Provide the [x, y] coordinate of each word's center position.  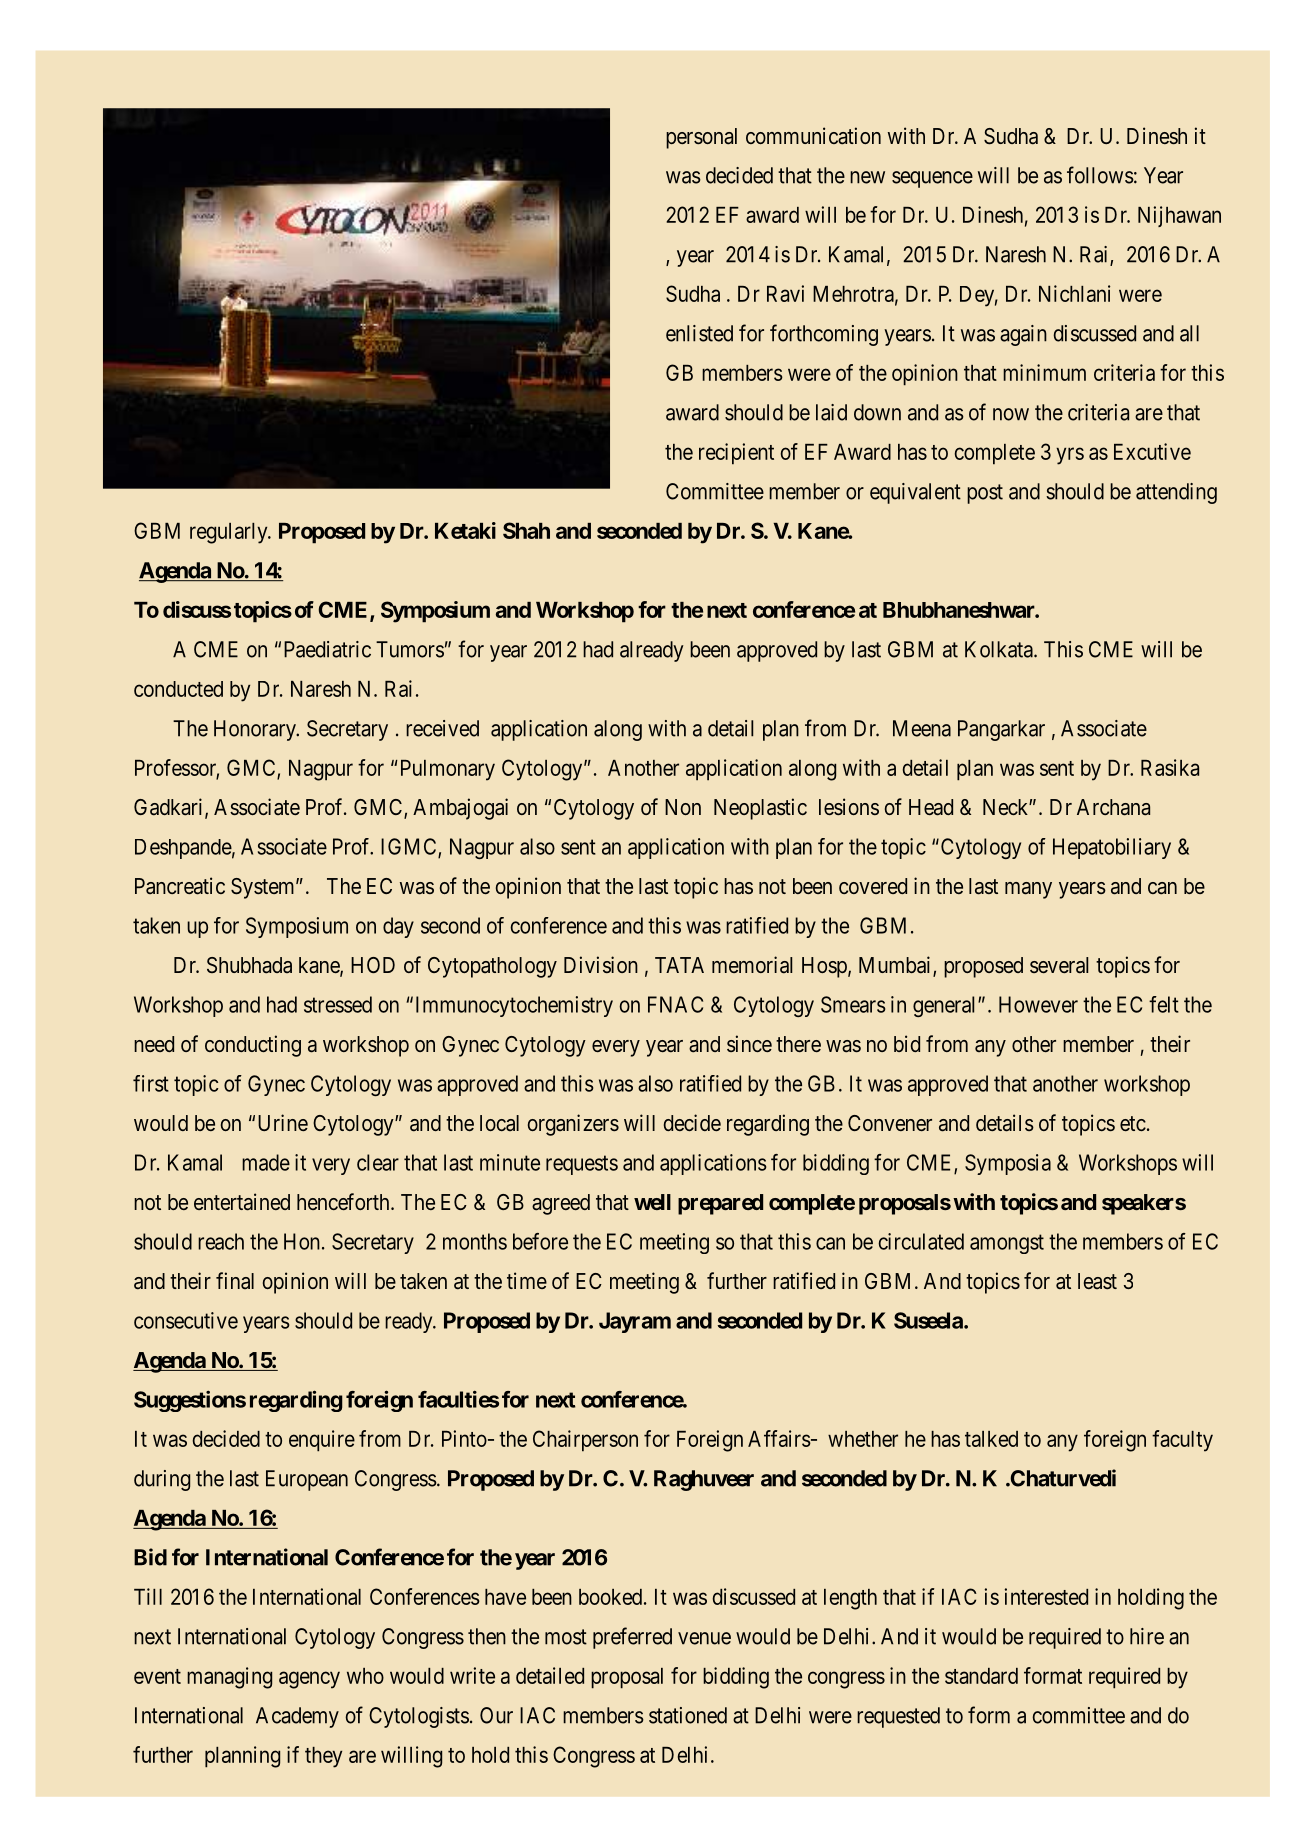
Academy [297, 1717]
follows [1100, 175]
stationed [688, 1715]
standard [981, 1676]
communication [813, 136]
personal [701, 138]
